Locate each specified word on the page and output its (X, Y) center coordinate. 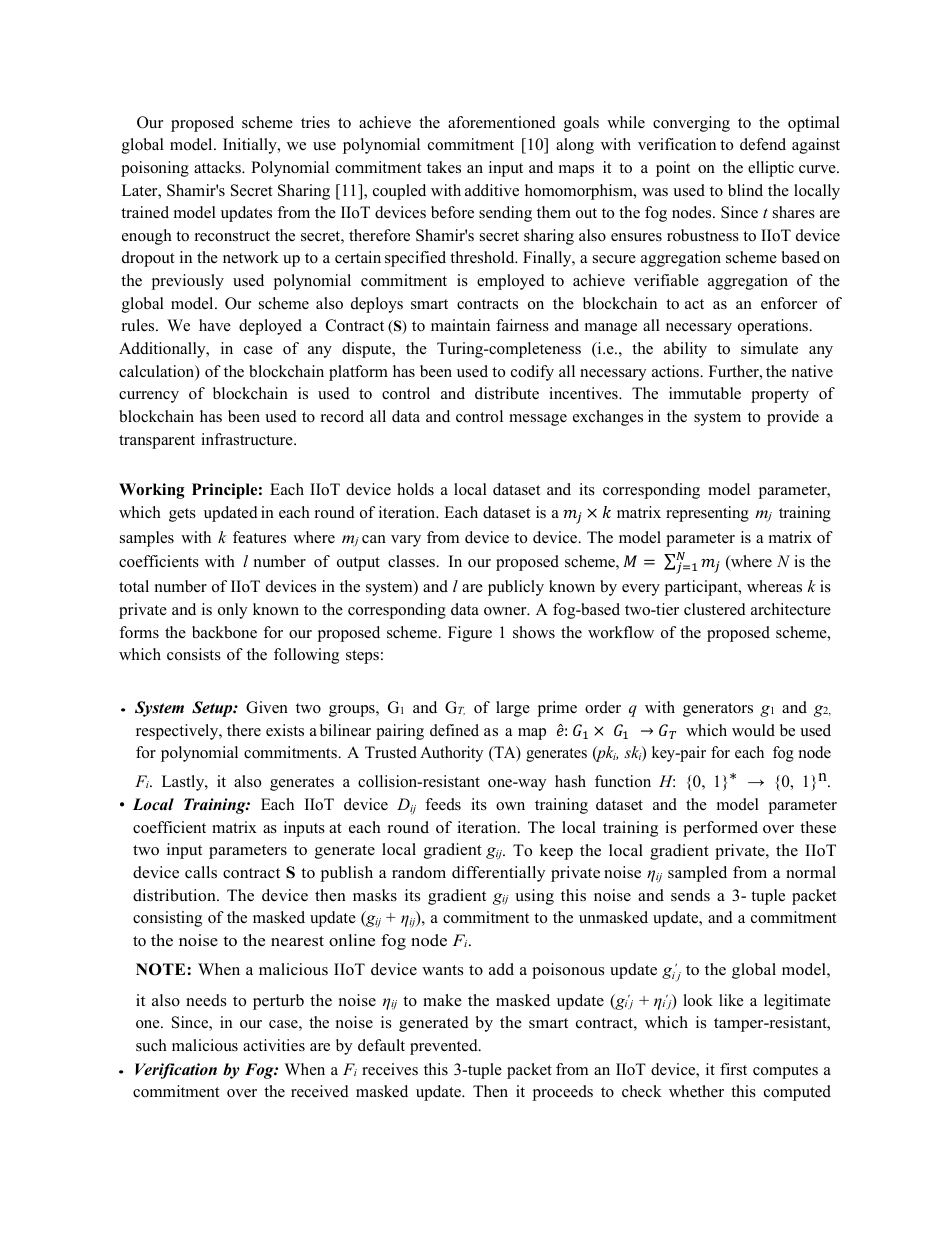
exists (285, 730)
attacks (219, 167)
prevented (445, 1047)
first (733, 1069)
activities (274, 1045)
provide (793, 418)
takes (444, 167)
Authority (451, 754)
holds (415, 489)
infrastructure (248, 439)
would (753, 730)
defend (763, 144)
